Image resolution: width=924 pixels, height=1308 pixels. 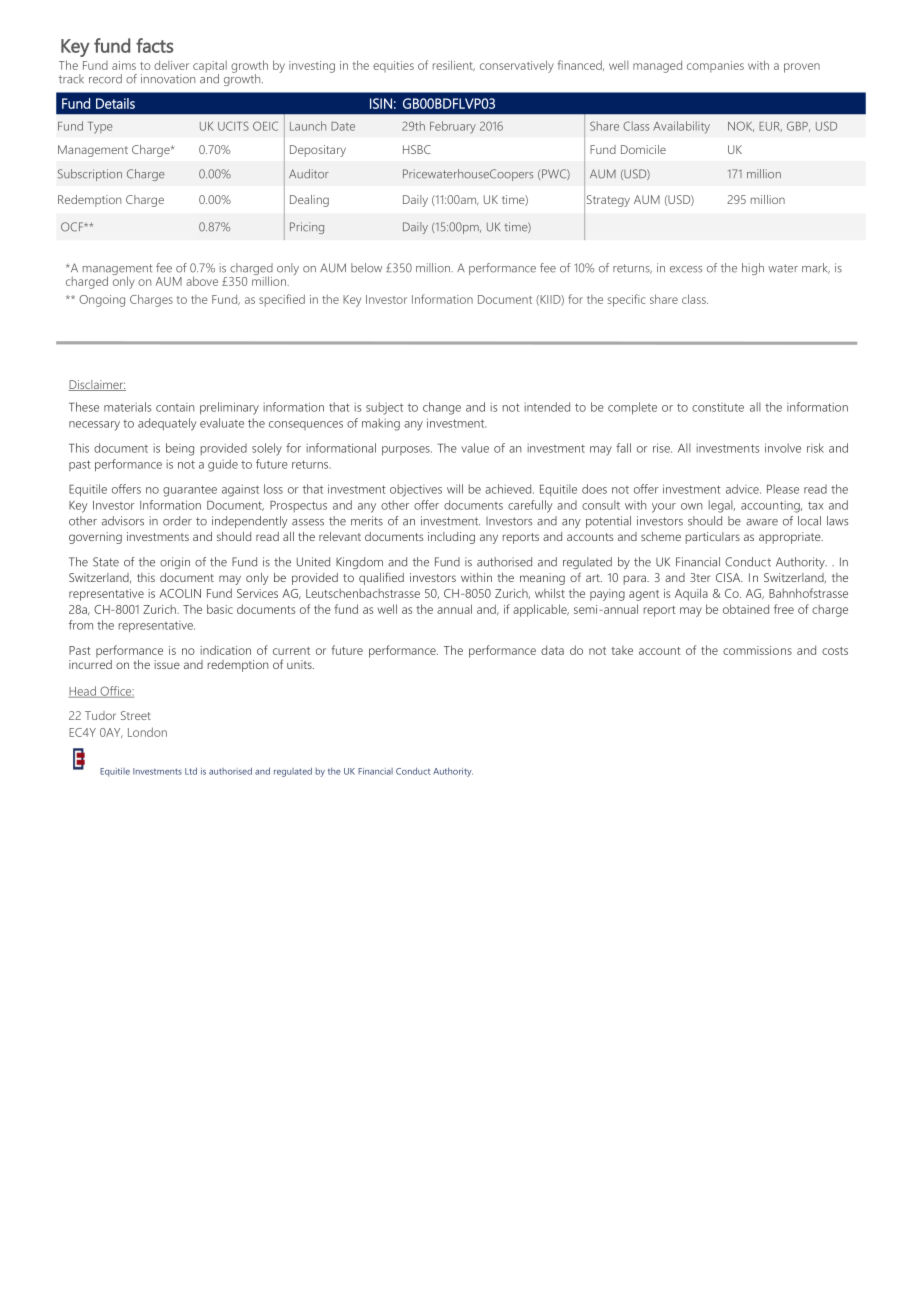 What do you see at coordinates (451, 538) in the page?
I see `including` at bounding box center [451, 538].
